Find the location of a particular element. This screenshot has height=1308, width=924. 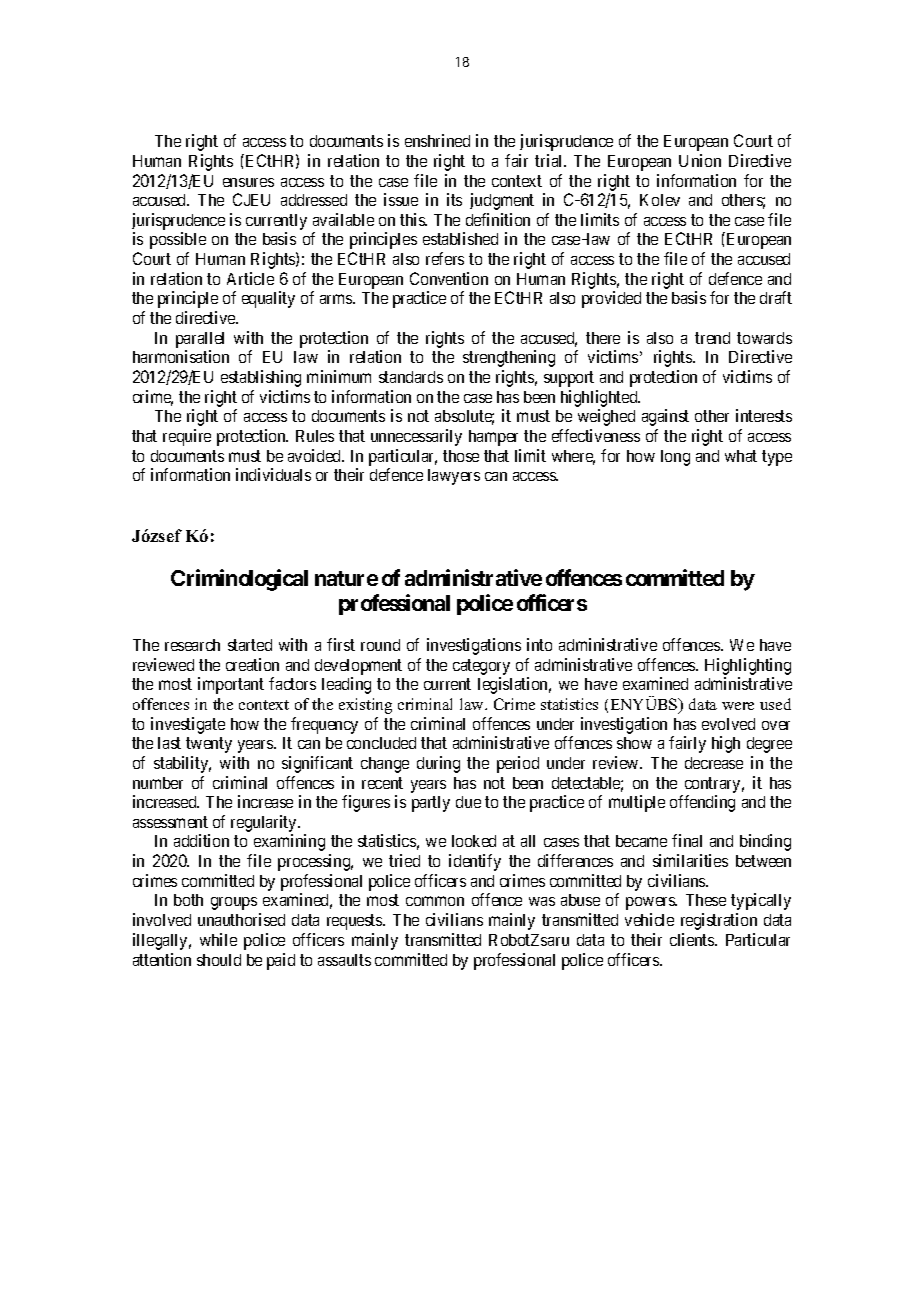

long is located at coordinates (675, 458).
